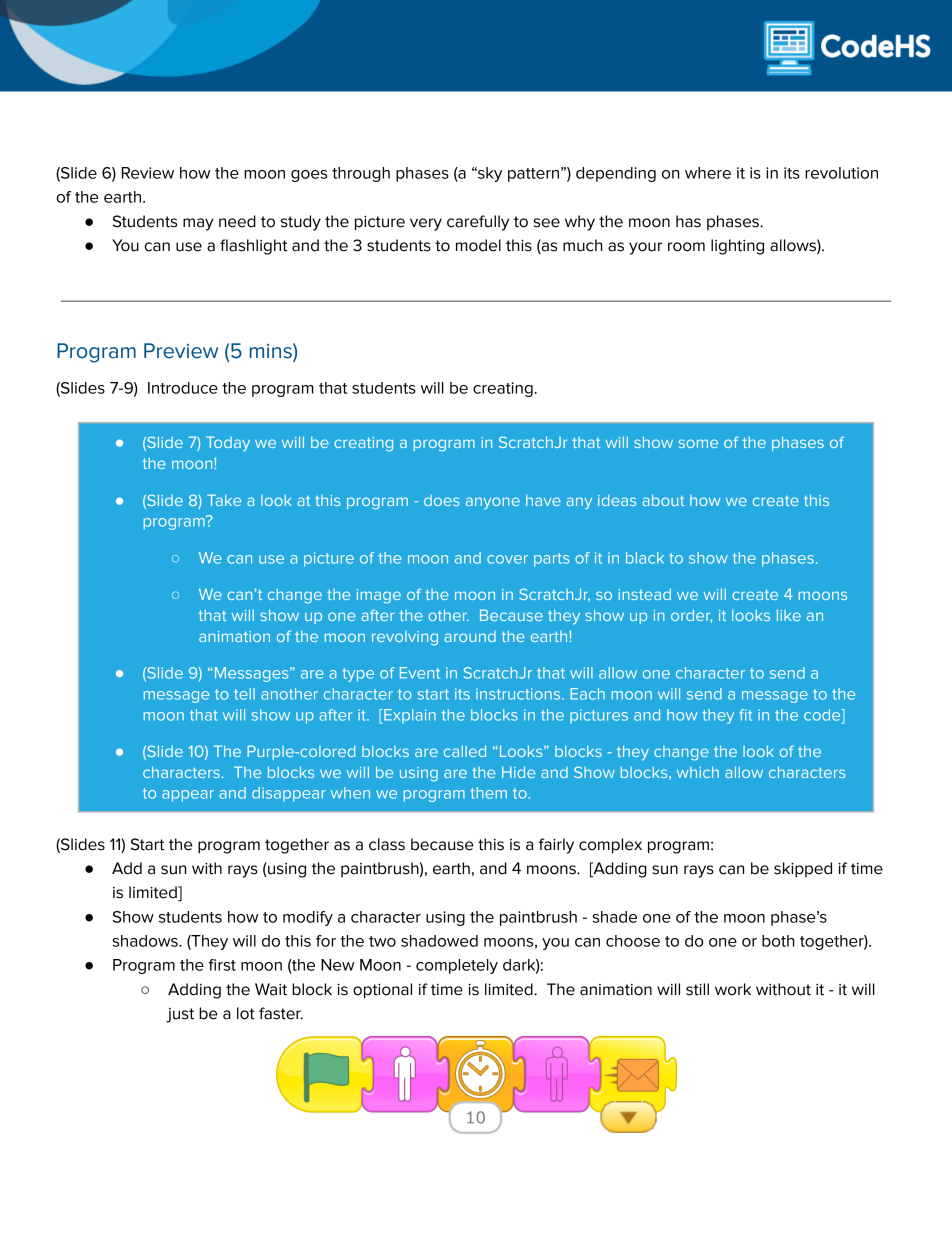  Describe the element at coordinates (379, 596) in the page. I see `image` at that location.
